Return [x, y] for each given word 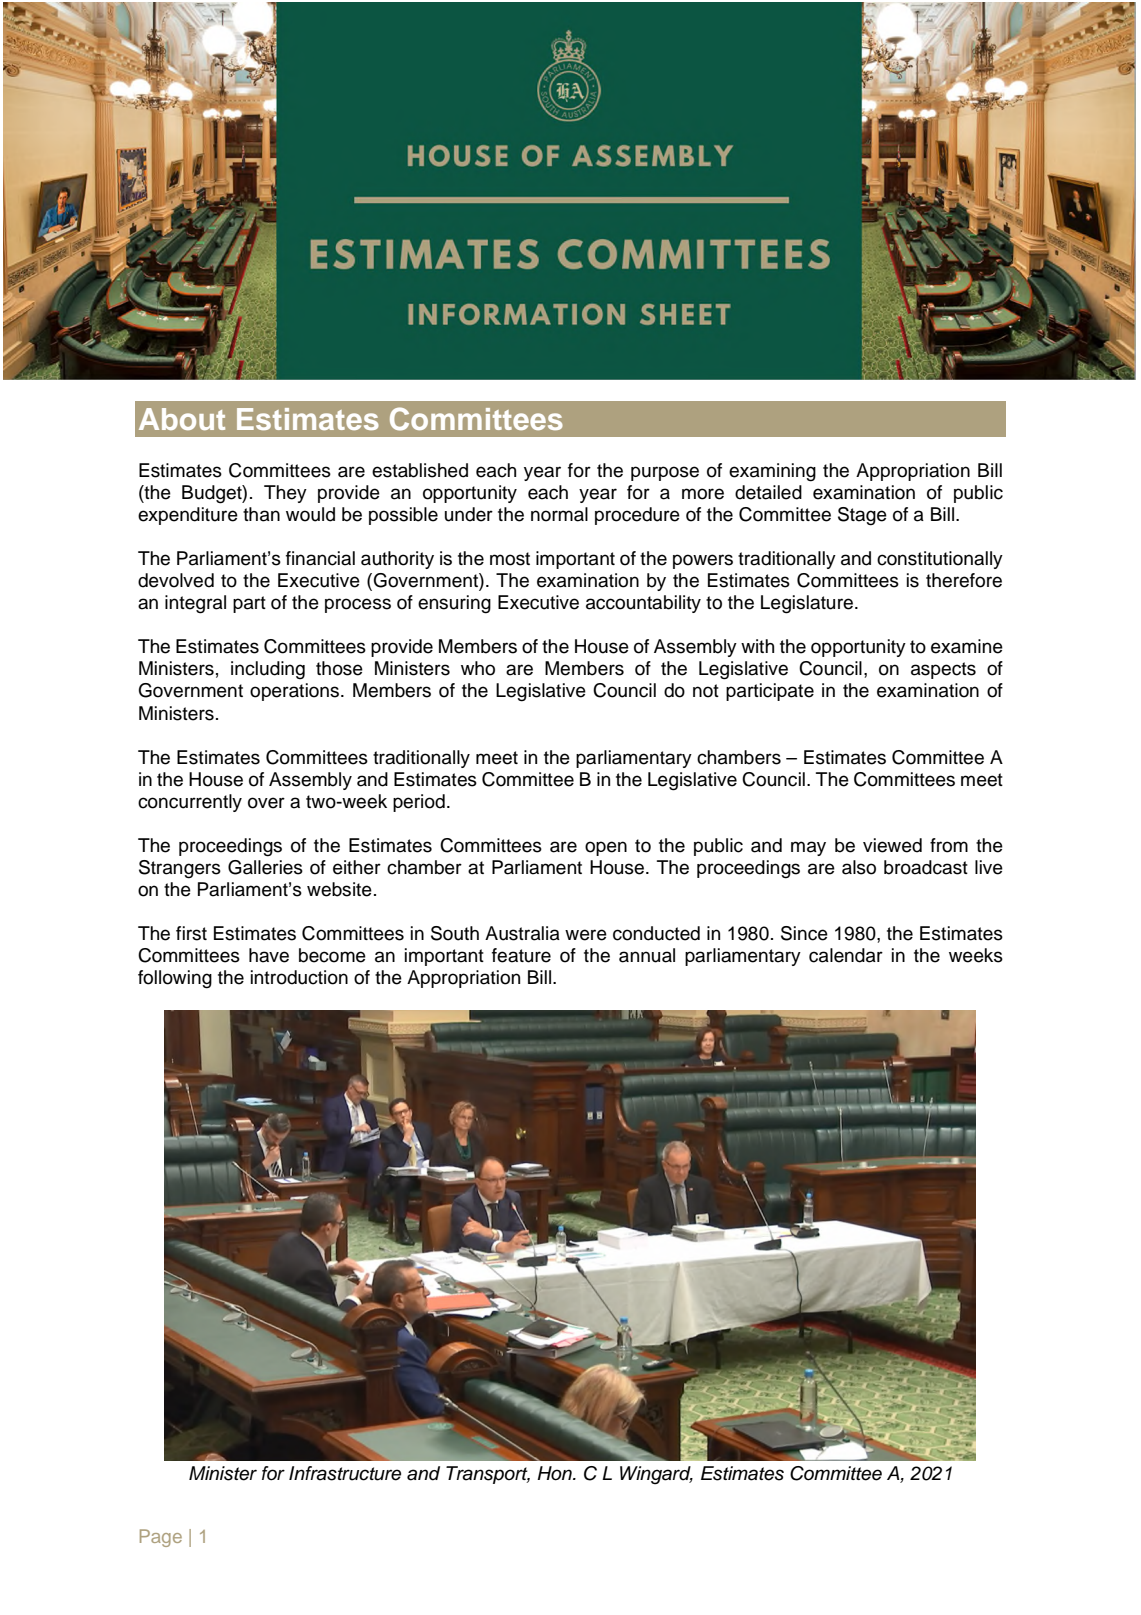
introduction [299, 977]
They [285, 494]
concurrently [190, 803]
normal [559, 514]
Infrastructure [345, 1473]
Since [804, 933]
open [606, 848]
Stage [862, 516]
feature [521, 955]
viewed [892, 845]
